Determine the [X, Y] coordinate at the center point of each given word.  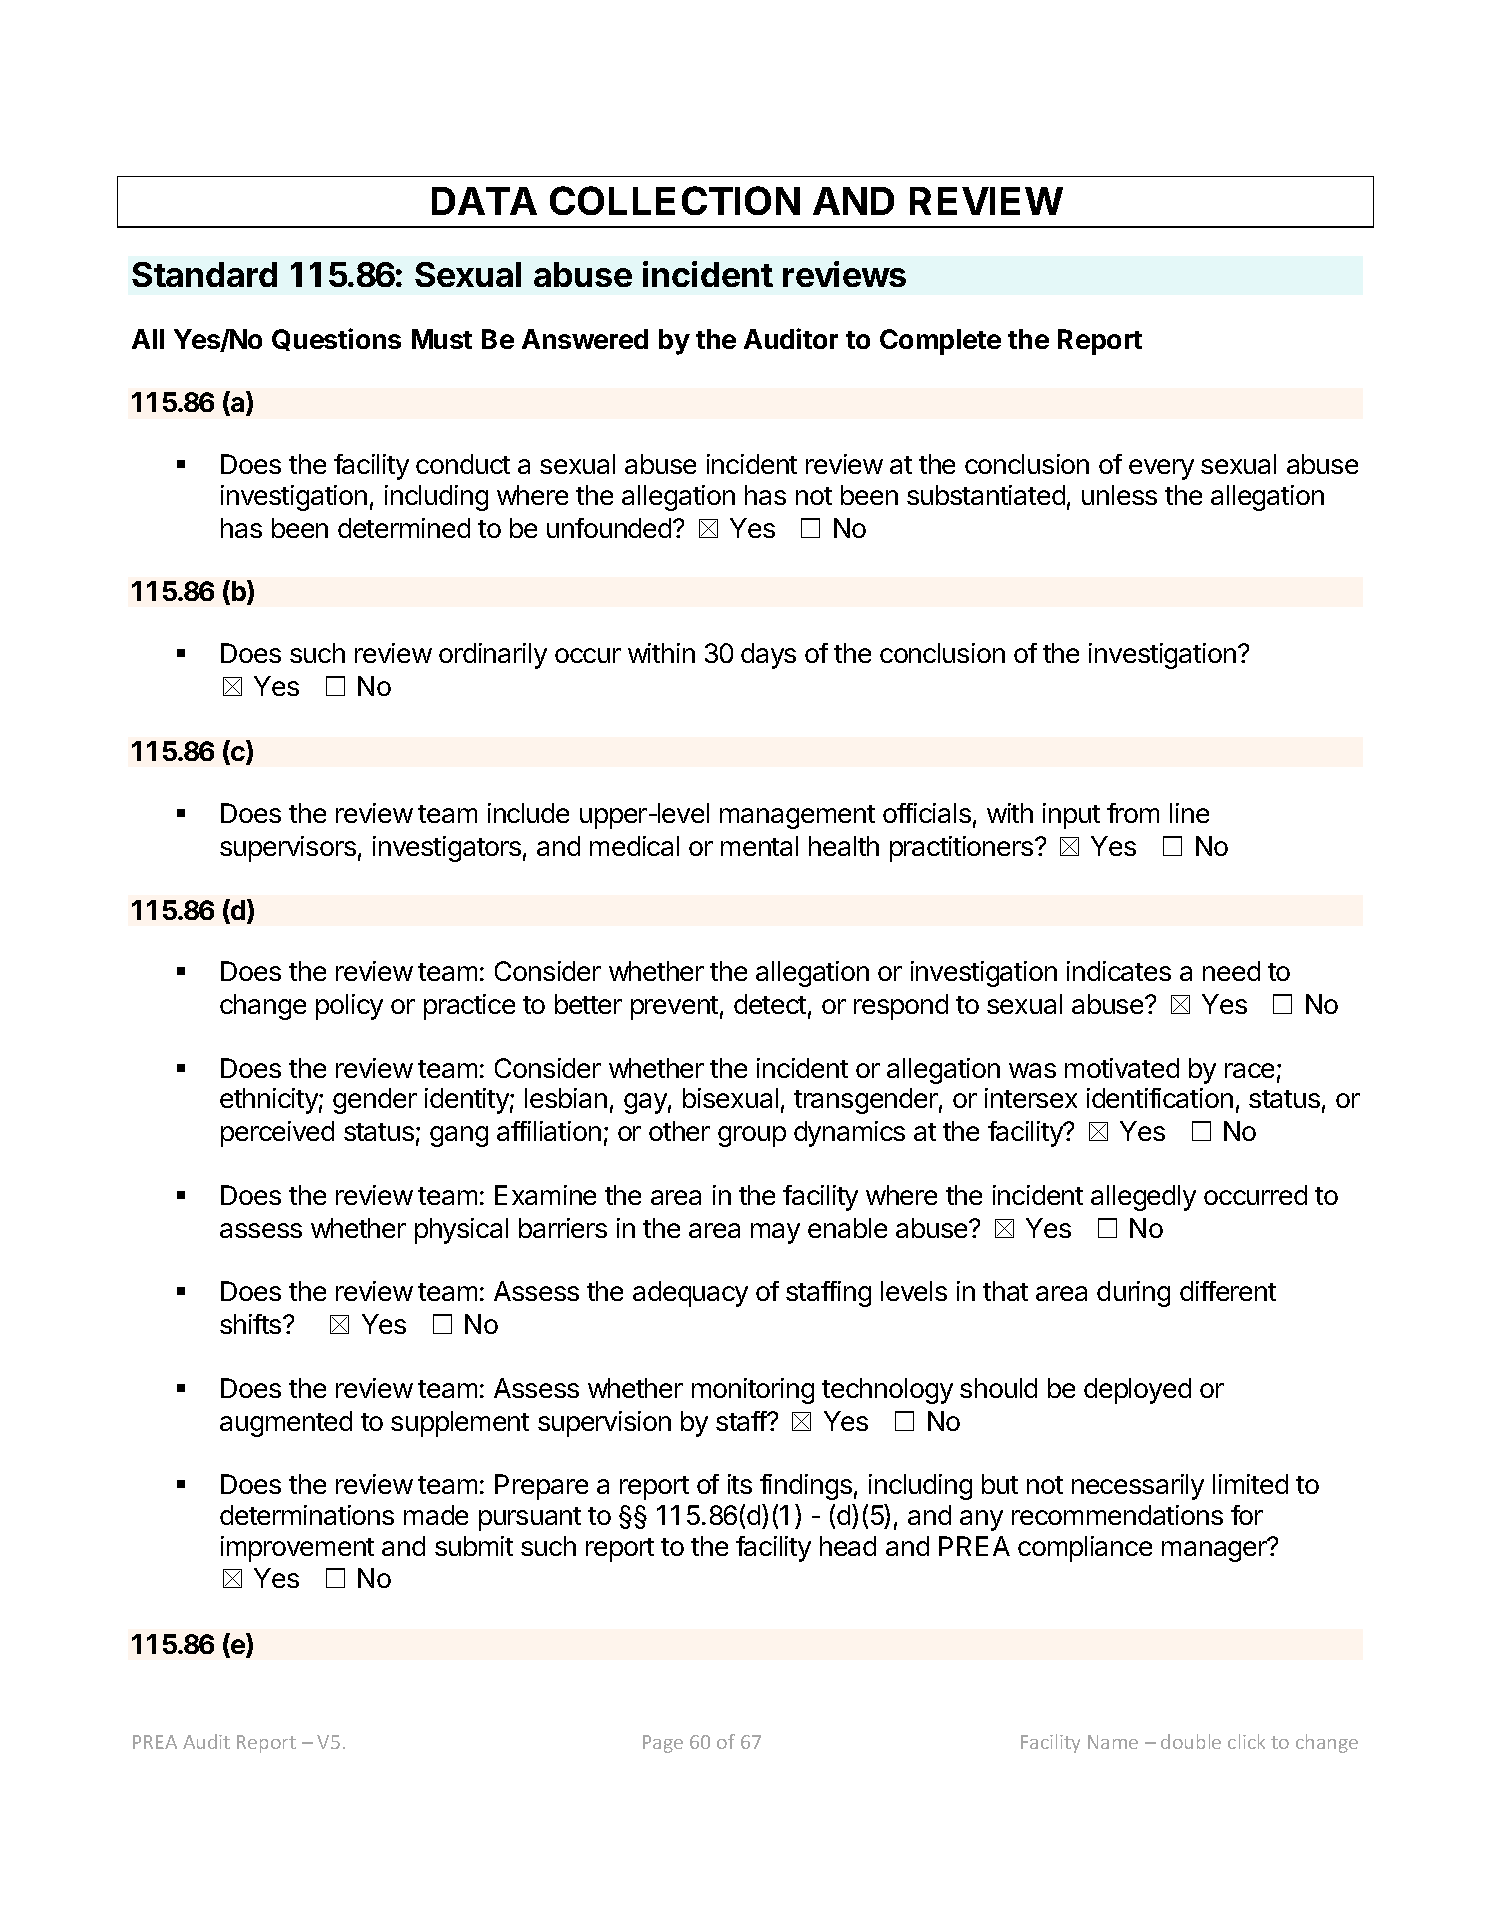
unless [1119, 495]
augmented [286, 1424]
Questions [336, 339]
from [1133, 813]
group [752, 1136]
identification [1160, 1098]
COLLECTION [675, 200]
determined [404, 528]
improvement [297, 1549]
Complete [940, 342]
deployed [1137, 1391]
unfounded [610, 528]
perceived [277, 1134]
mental [759, 846]
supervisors [288, 849]
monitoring [753, 1391]
